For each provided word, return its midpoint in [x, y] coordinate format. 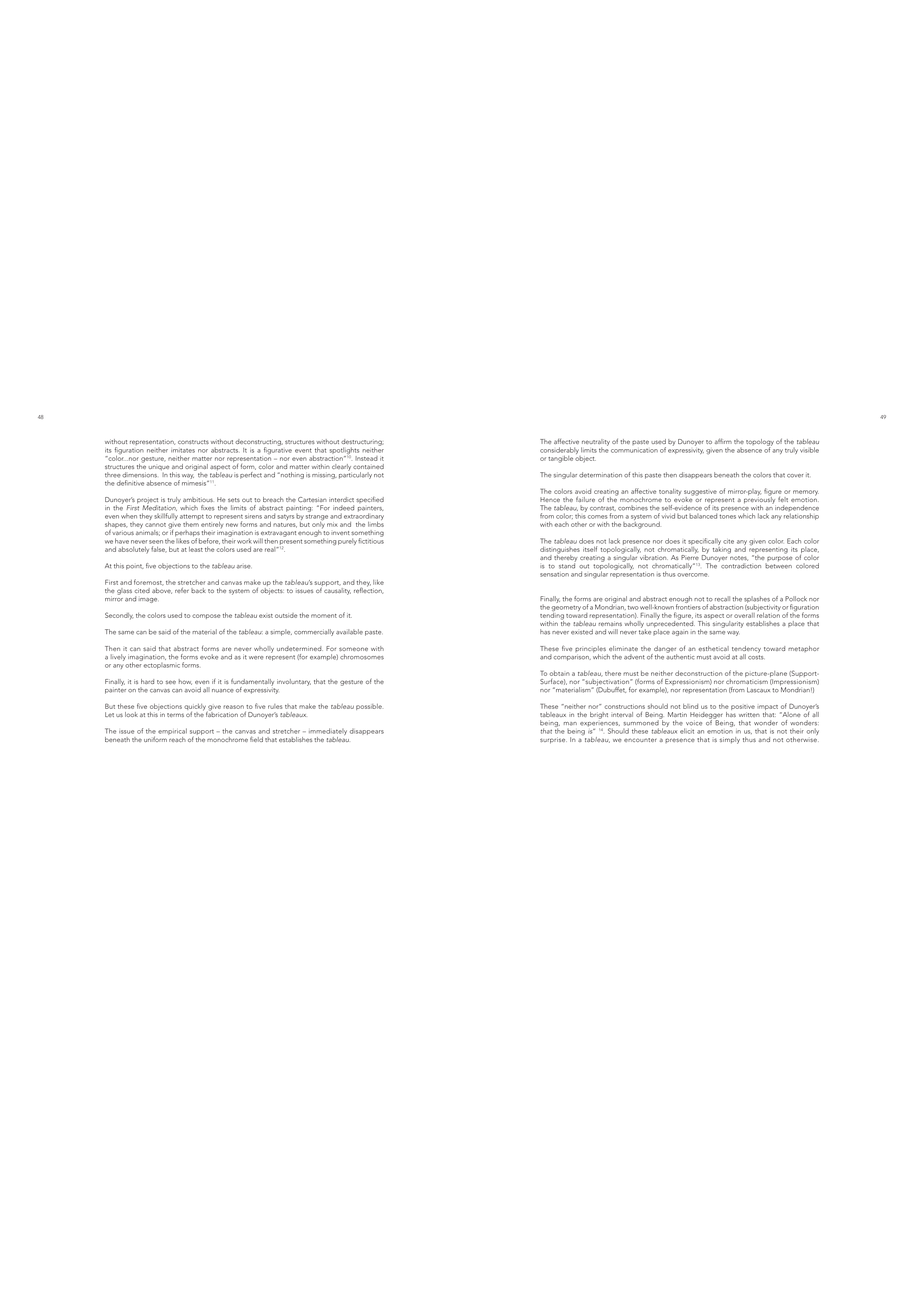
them [191, 524]
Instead [366, 458]
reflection [368, 589]
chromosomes [362, 657]
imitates [183, 451]
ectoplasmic [161, 664]
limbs [376, 523]
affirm [723, 441]
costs [756, 657]
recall [722, 599]
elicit [687, 731]
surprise [553, 740]
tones [727, 516]
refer [182, 590]
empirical [172, 733]
